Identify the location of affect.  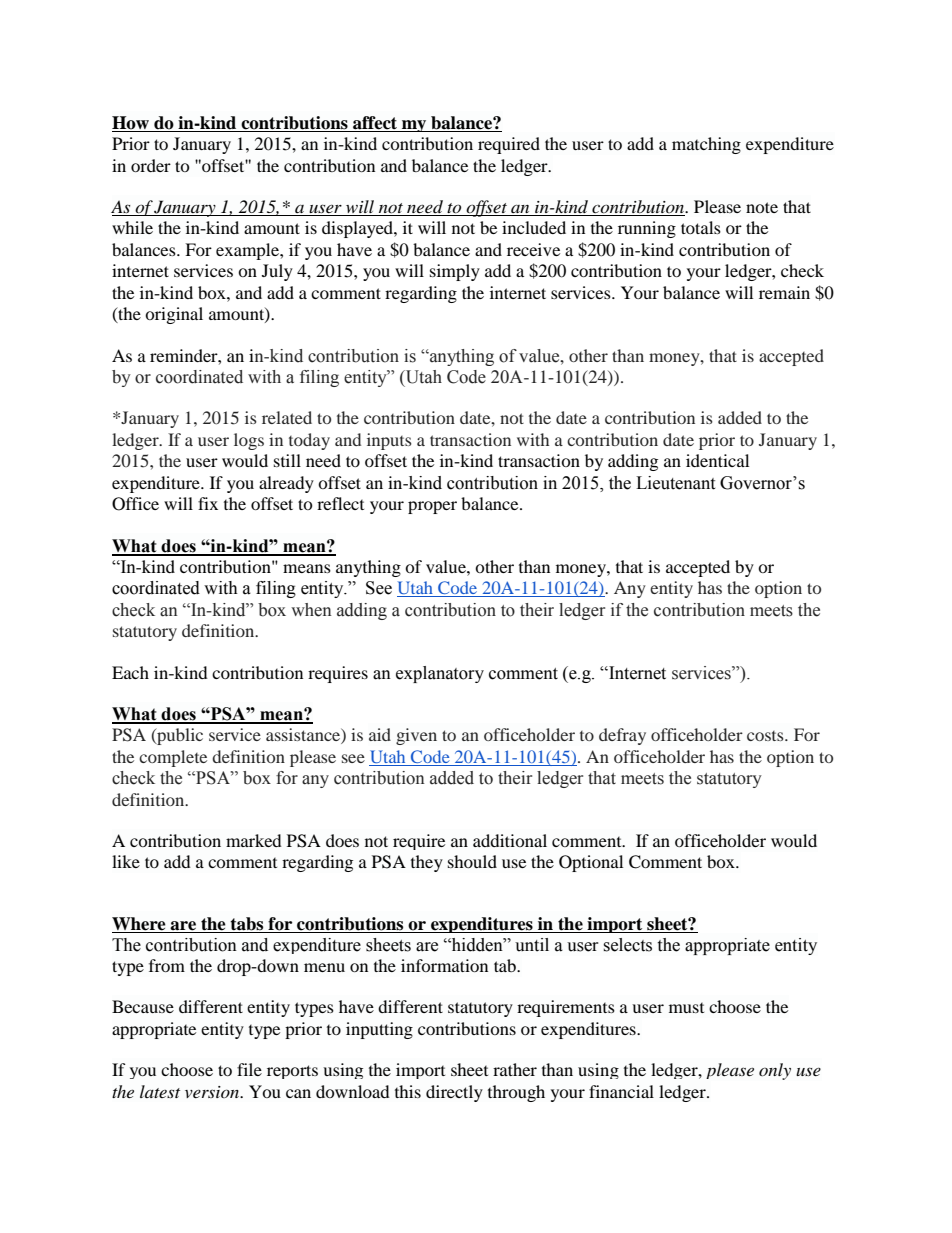
(375, 124).
